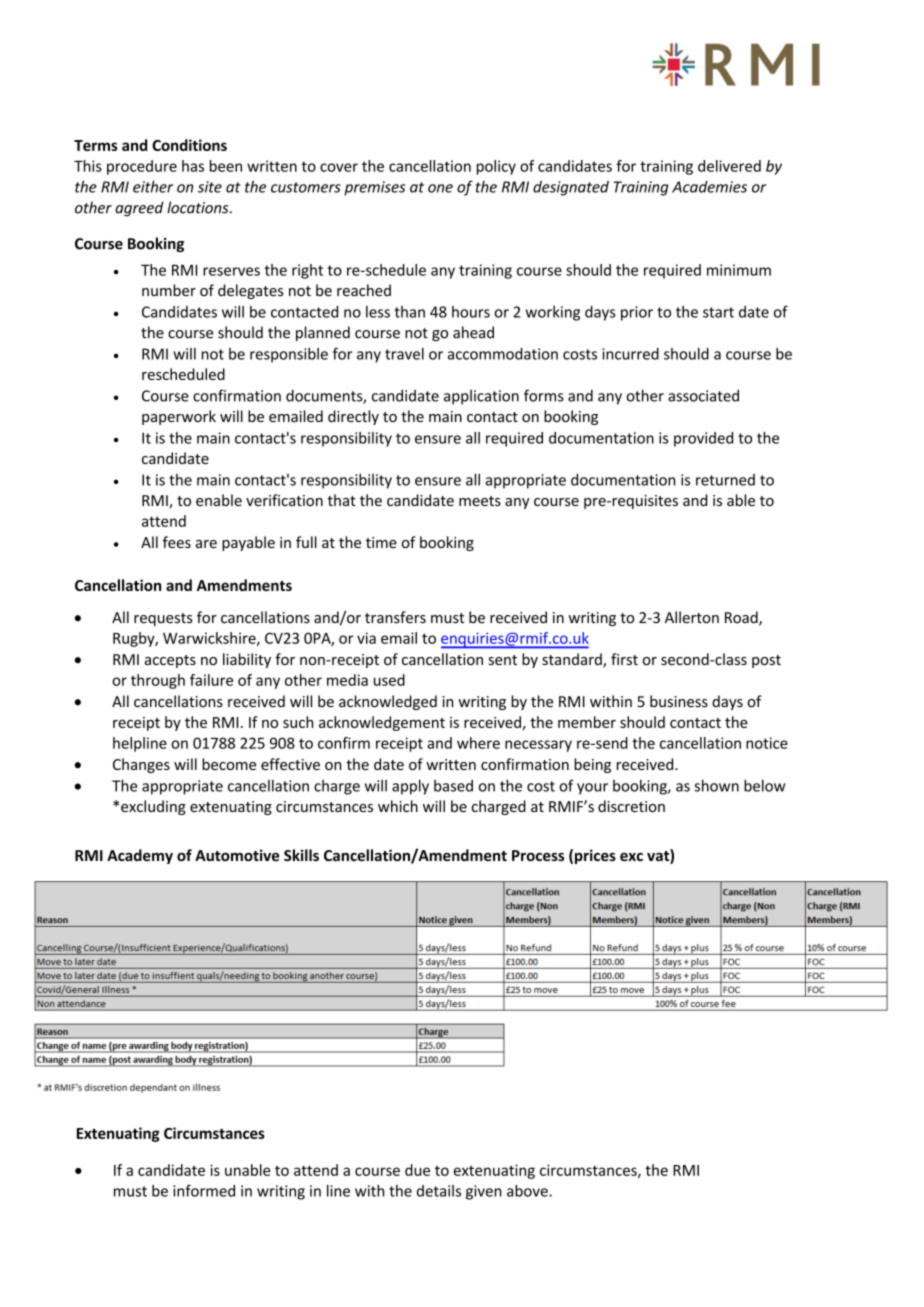  Describe the element at coordinates (153, 807) in the image. I see `excluding` at that location.
